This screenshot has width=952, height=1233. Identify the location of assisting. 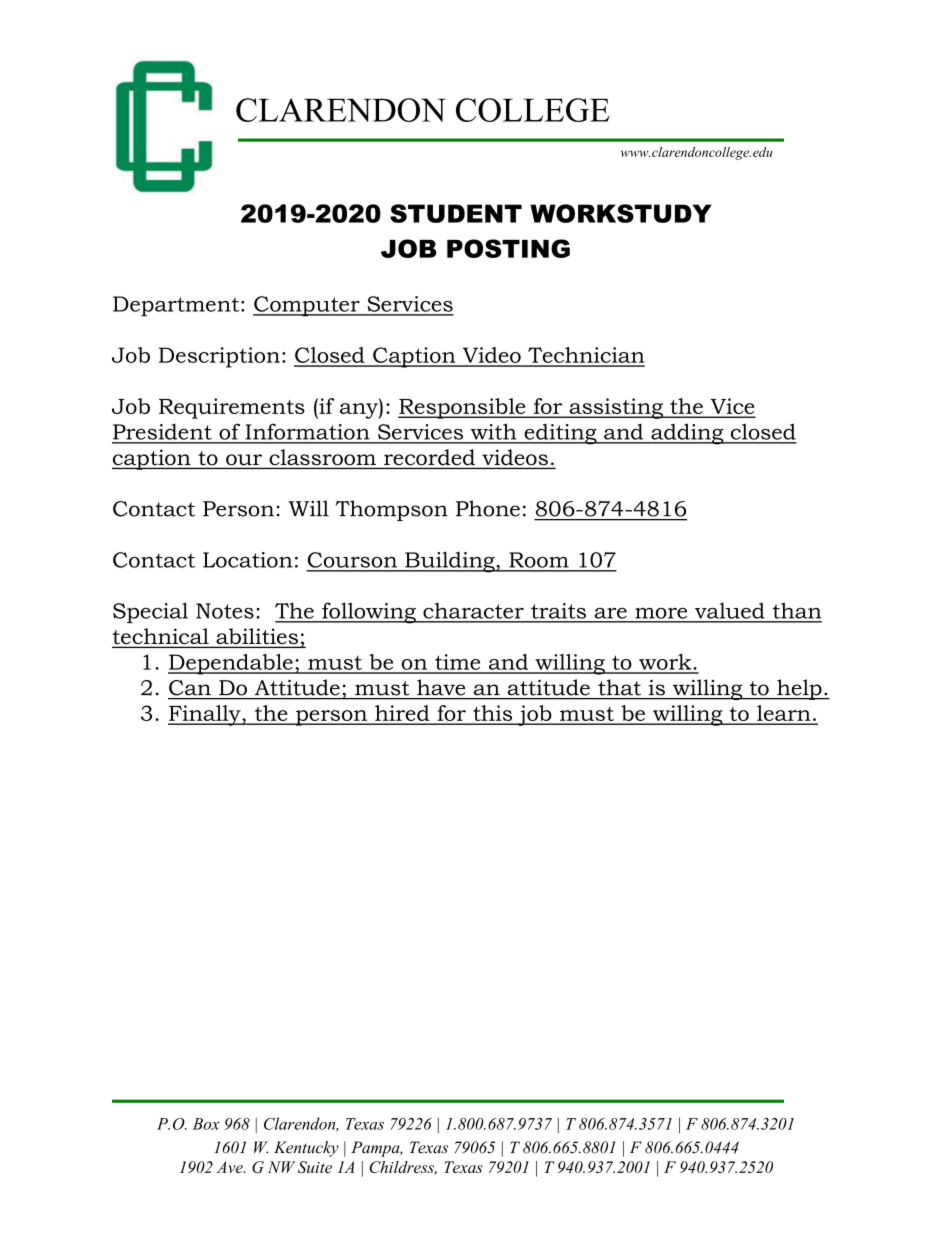
(616, 408).
